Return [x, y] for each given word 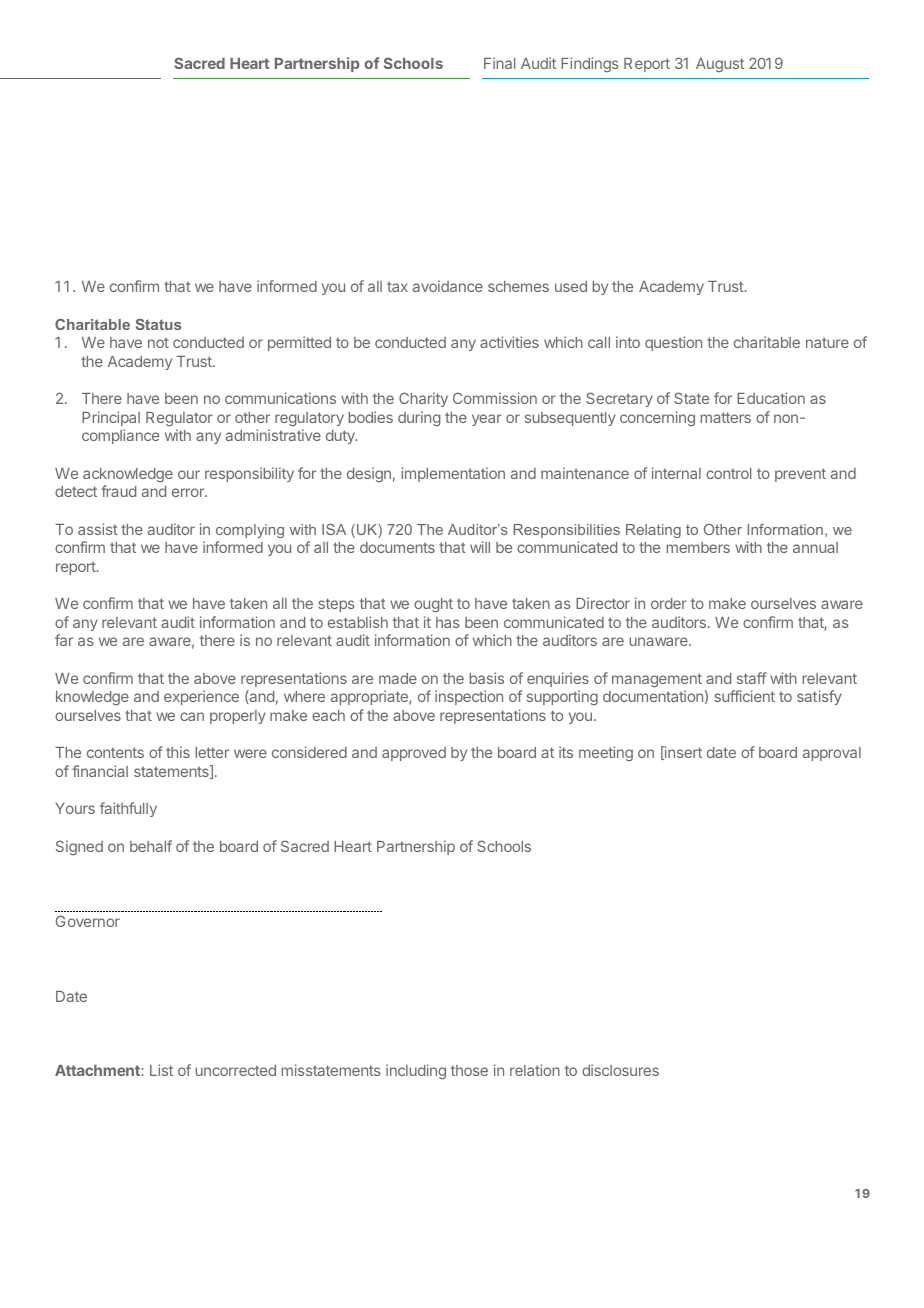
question [673, 343]
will [480, 547]
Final [499, 63]
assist [98, 529]
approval [832, 754]
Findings [590, 64]
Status [158, 324]
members [698, 547]
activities [509, 342]
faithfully [128, 809]
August [720, 65]
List [161, 1070]
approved [414, 754]
